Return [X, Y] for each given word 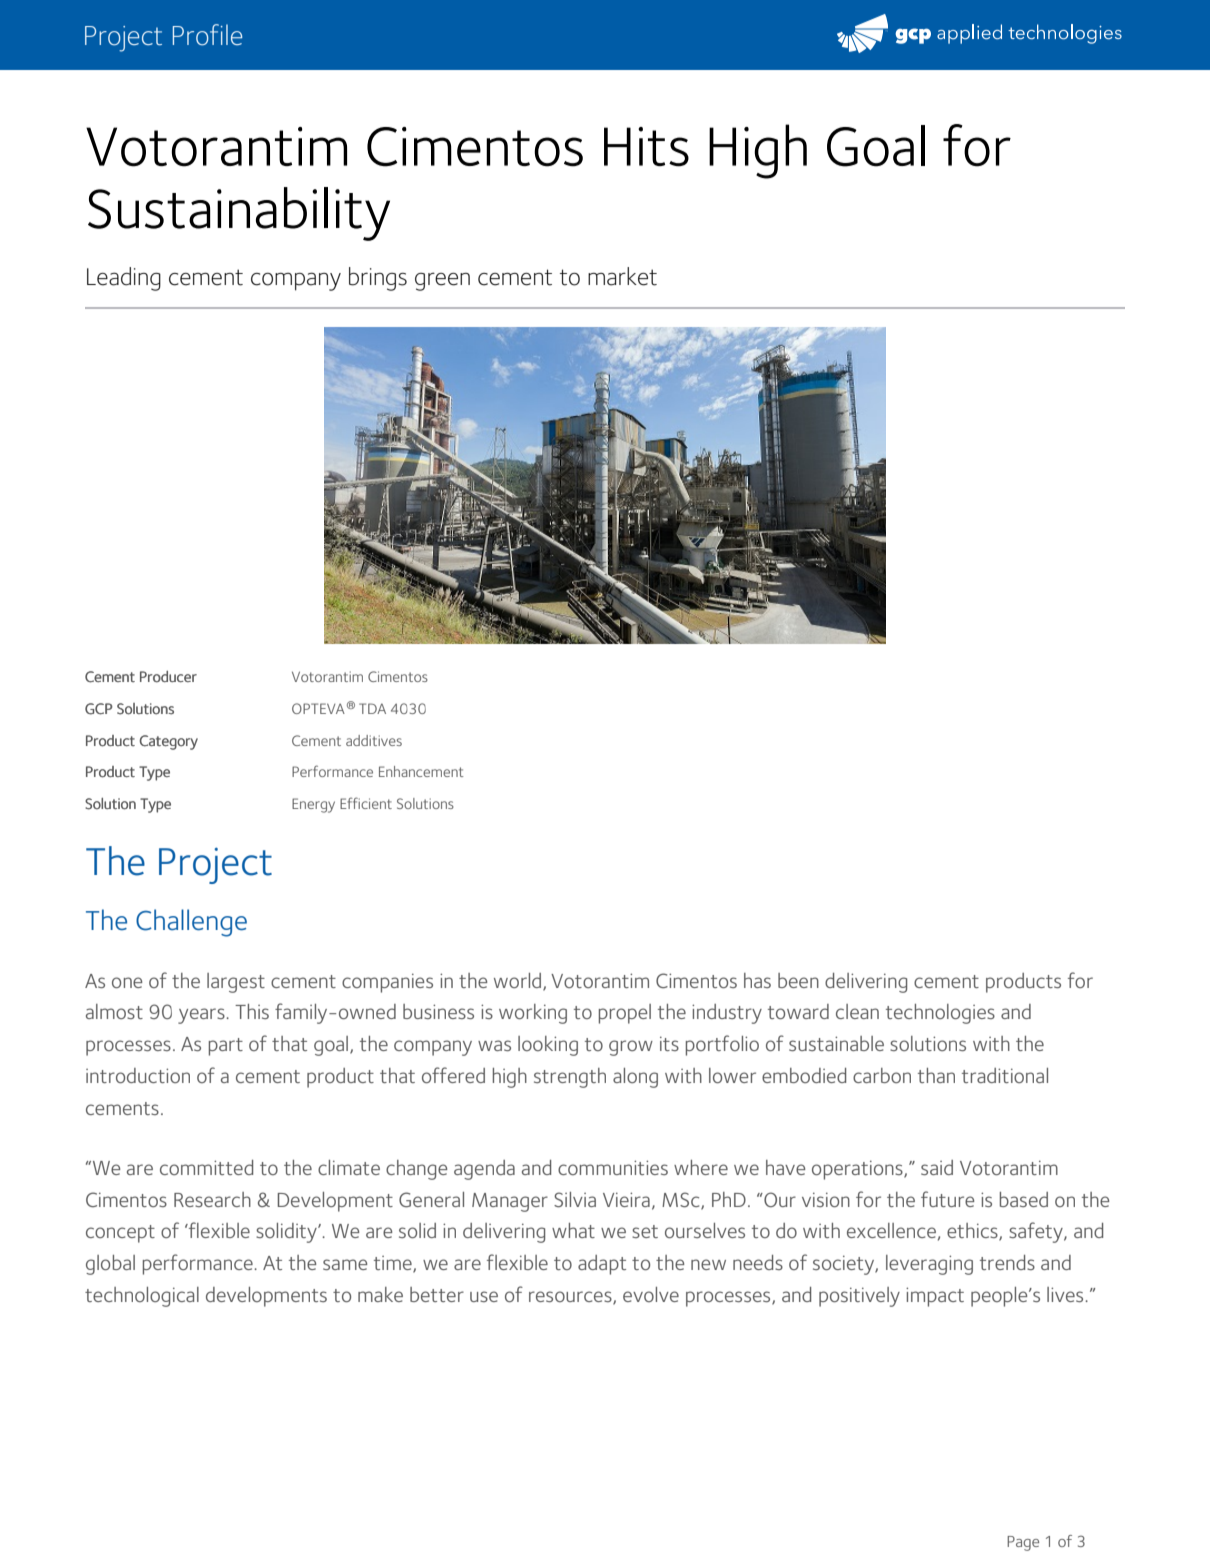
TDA [372, 708]
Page [1023, 1543]
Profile [207, 35]
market [622, 276]
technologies [940, 1014]
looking [548, 1046]
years [202, 1016]
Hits [646, 147]
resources [571, 1298]
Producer [168, 677]
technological [142, 1297]
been [798, 980]
